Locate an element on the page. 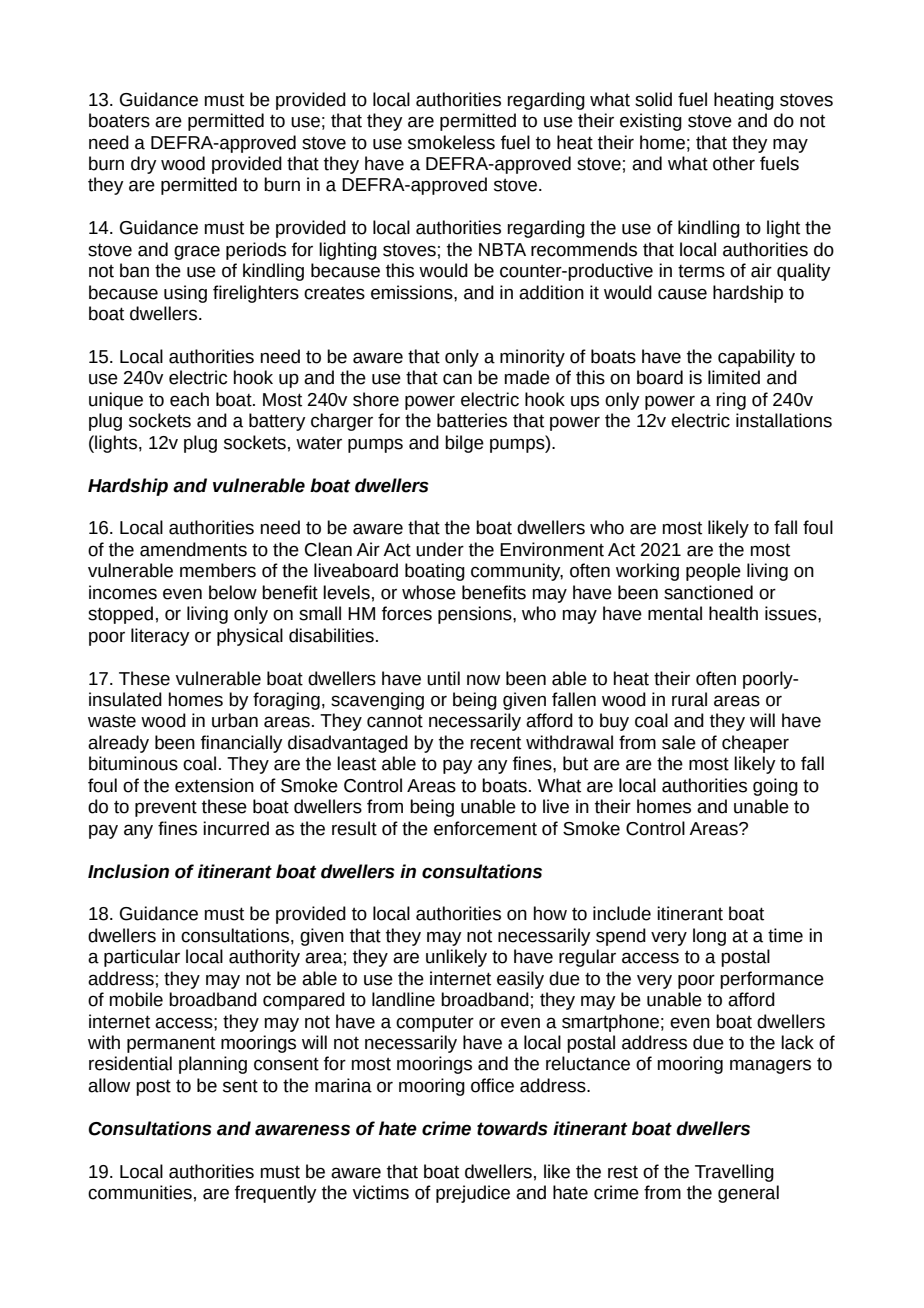 The width and height of the page is (924, 1308). incurred is located at coordinates (236, 828).
